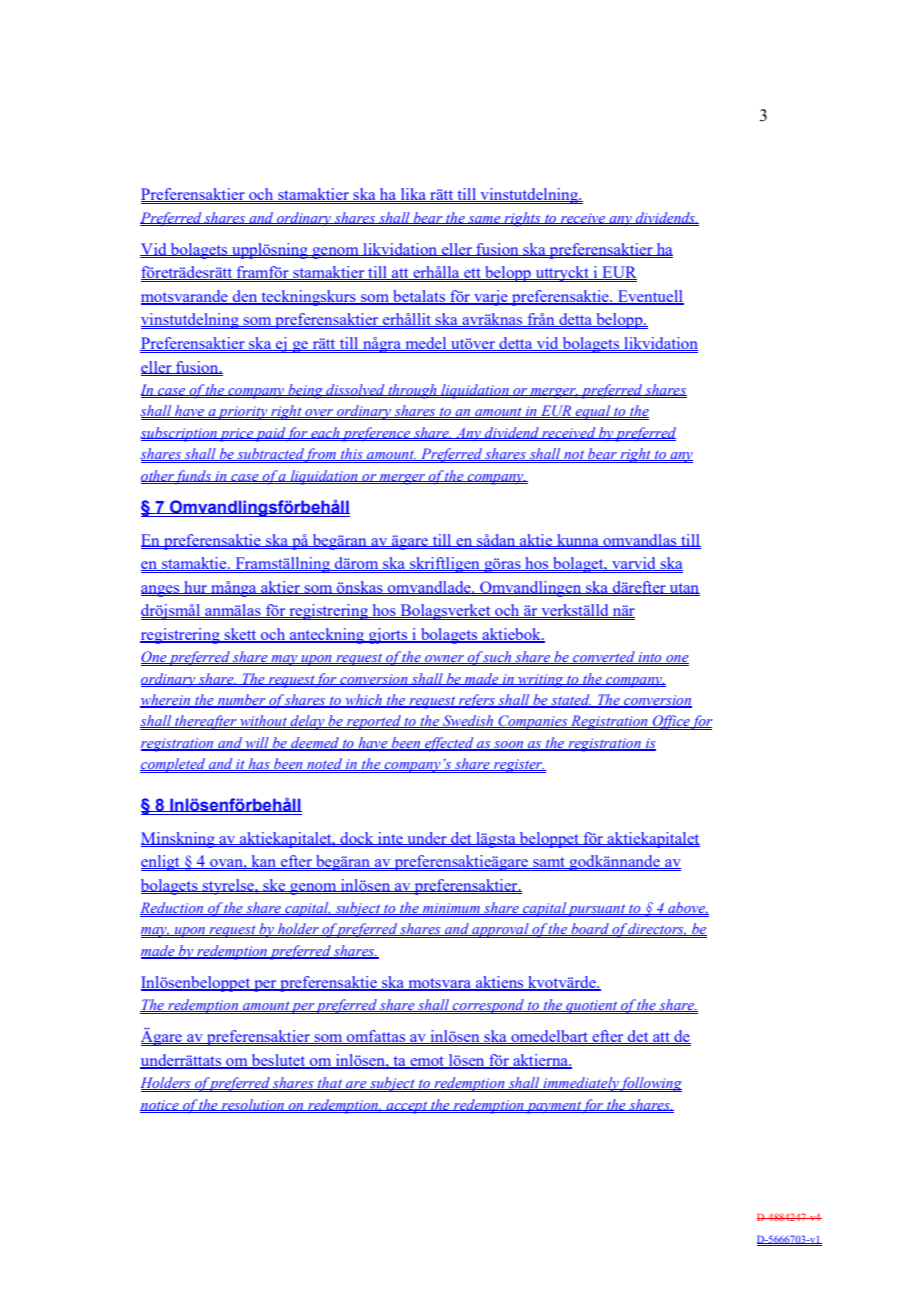 This image has width=924, height=1308. What do you see at coordinates (253, 1105) in the image?
I see `resolution` at bounding box center [253, 1105].
